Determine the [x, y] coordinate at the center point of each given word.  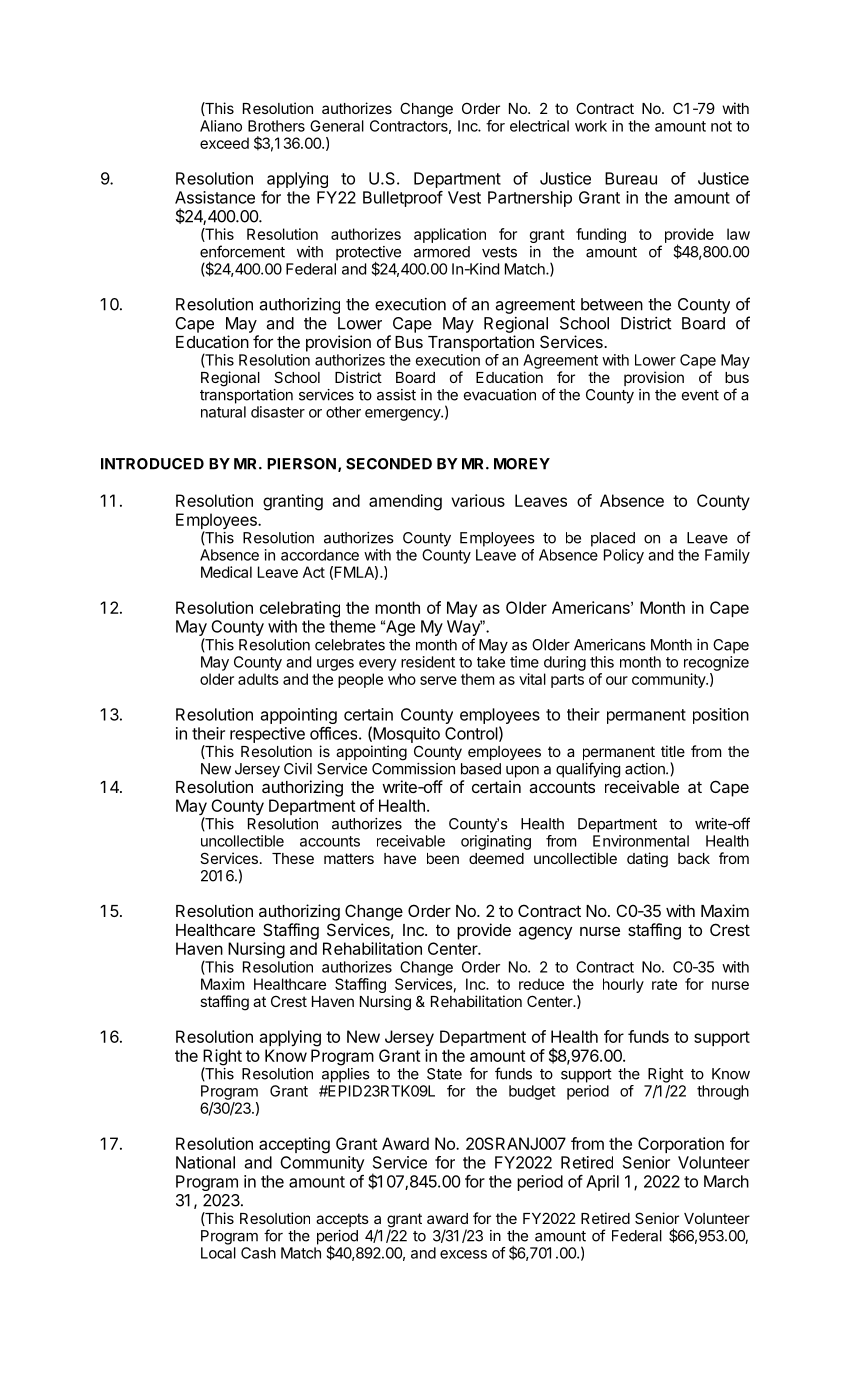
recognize [716, 663]
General [337, 126]
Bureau [631, 178]
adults [258, 679]
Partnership [530, 199]
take [491, 662]
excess [463, 1254]
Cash [258, 1253]
